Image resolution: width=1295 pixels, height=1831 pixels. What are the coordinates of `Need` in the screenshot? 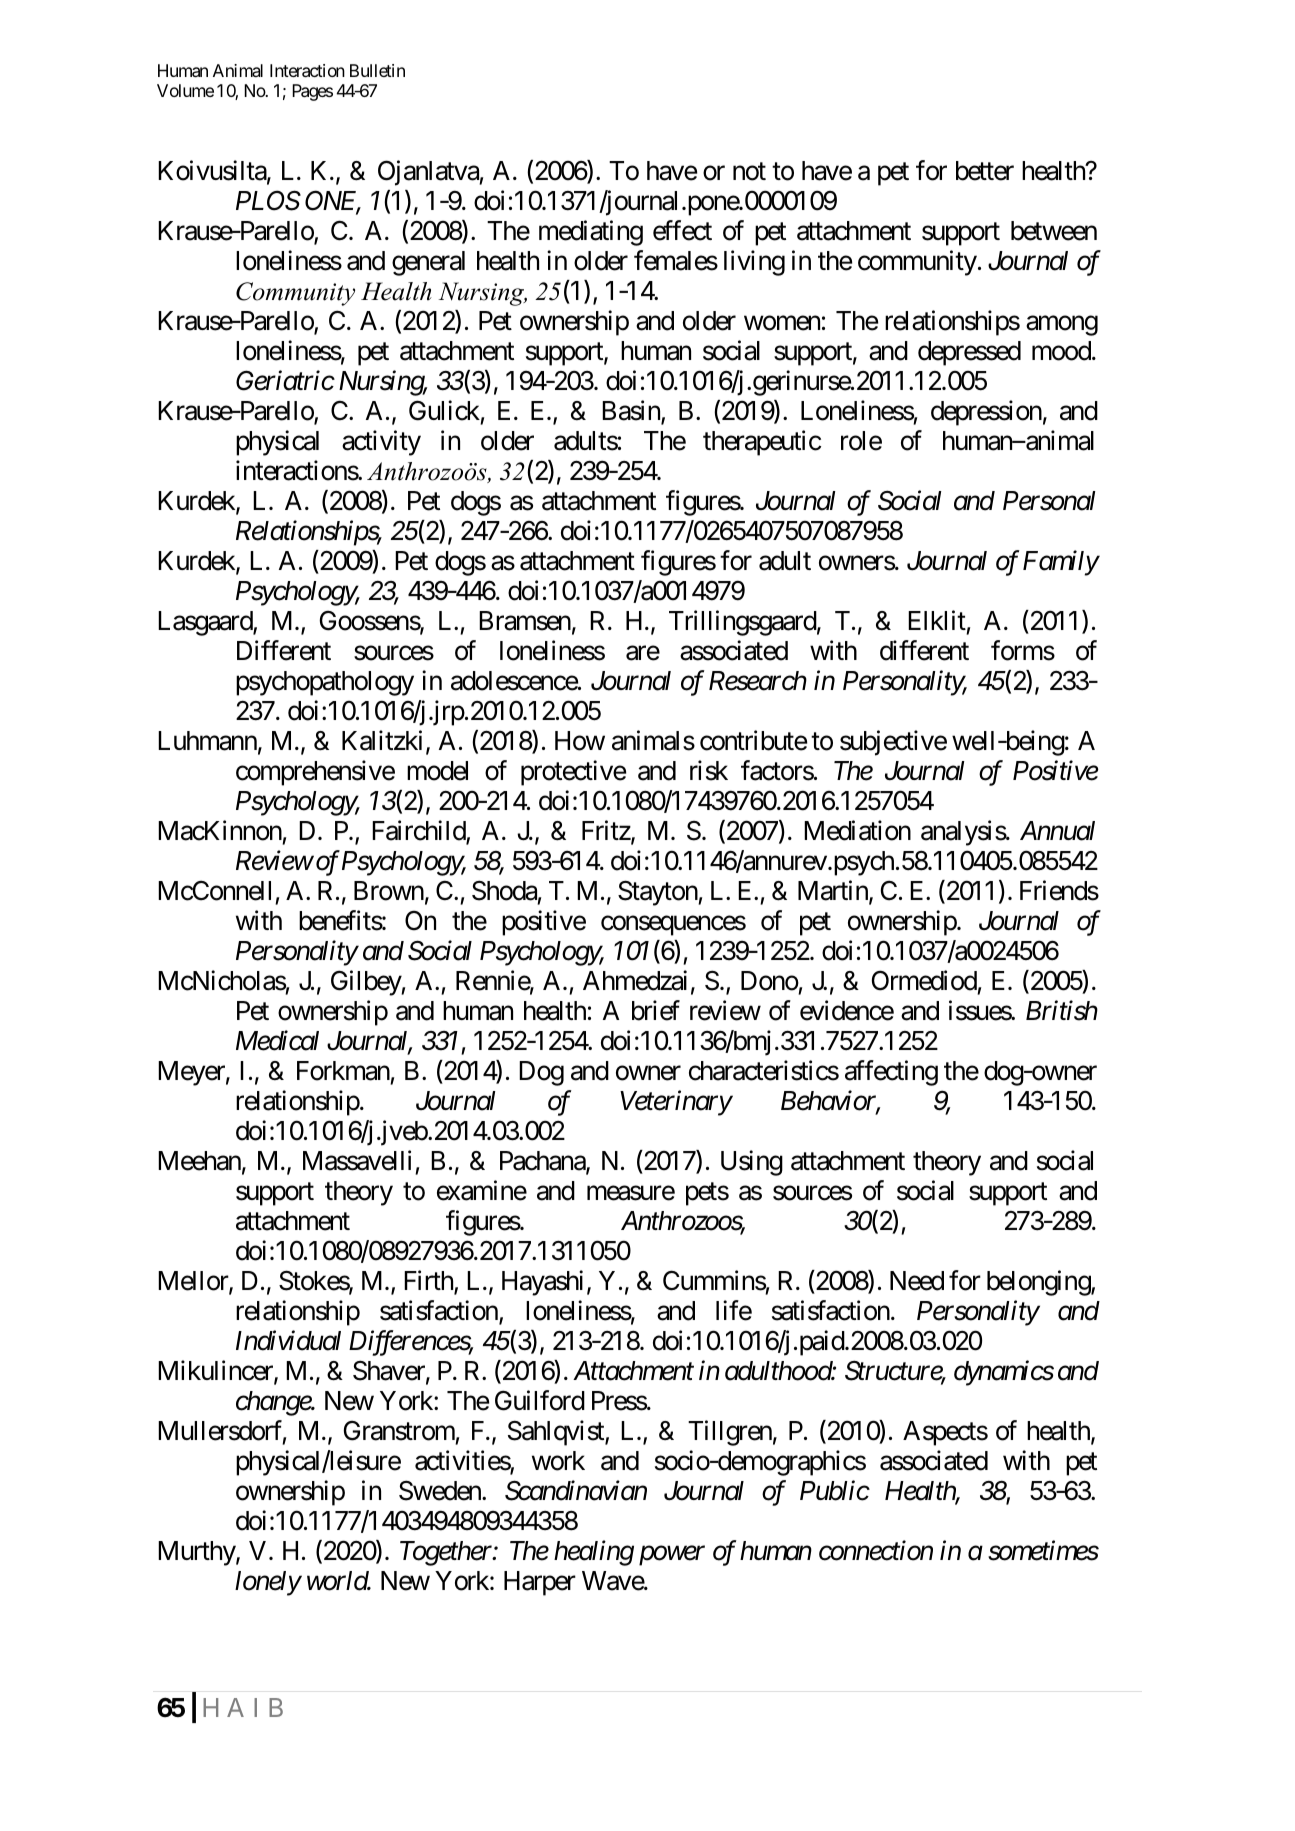 It's located at (917, 1281).
